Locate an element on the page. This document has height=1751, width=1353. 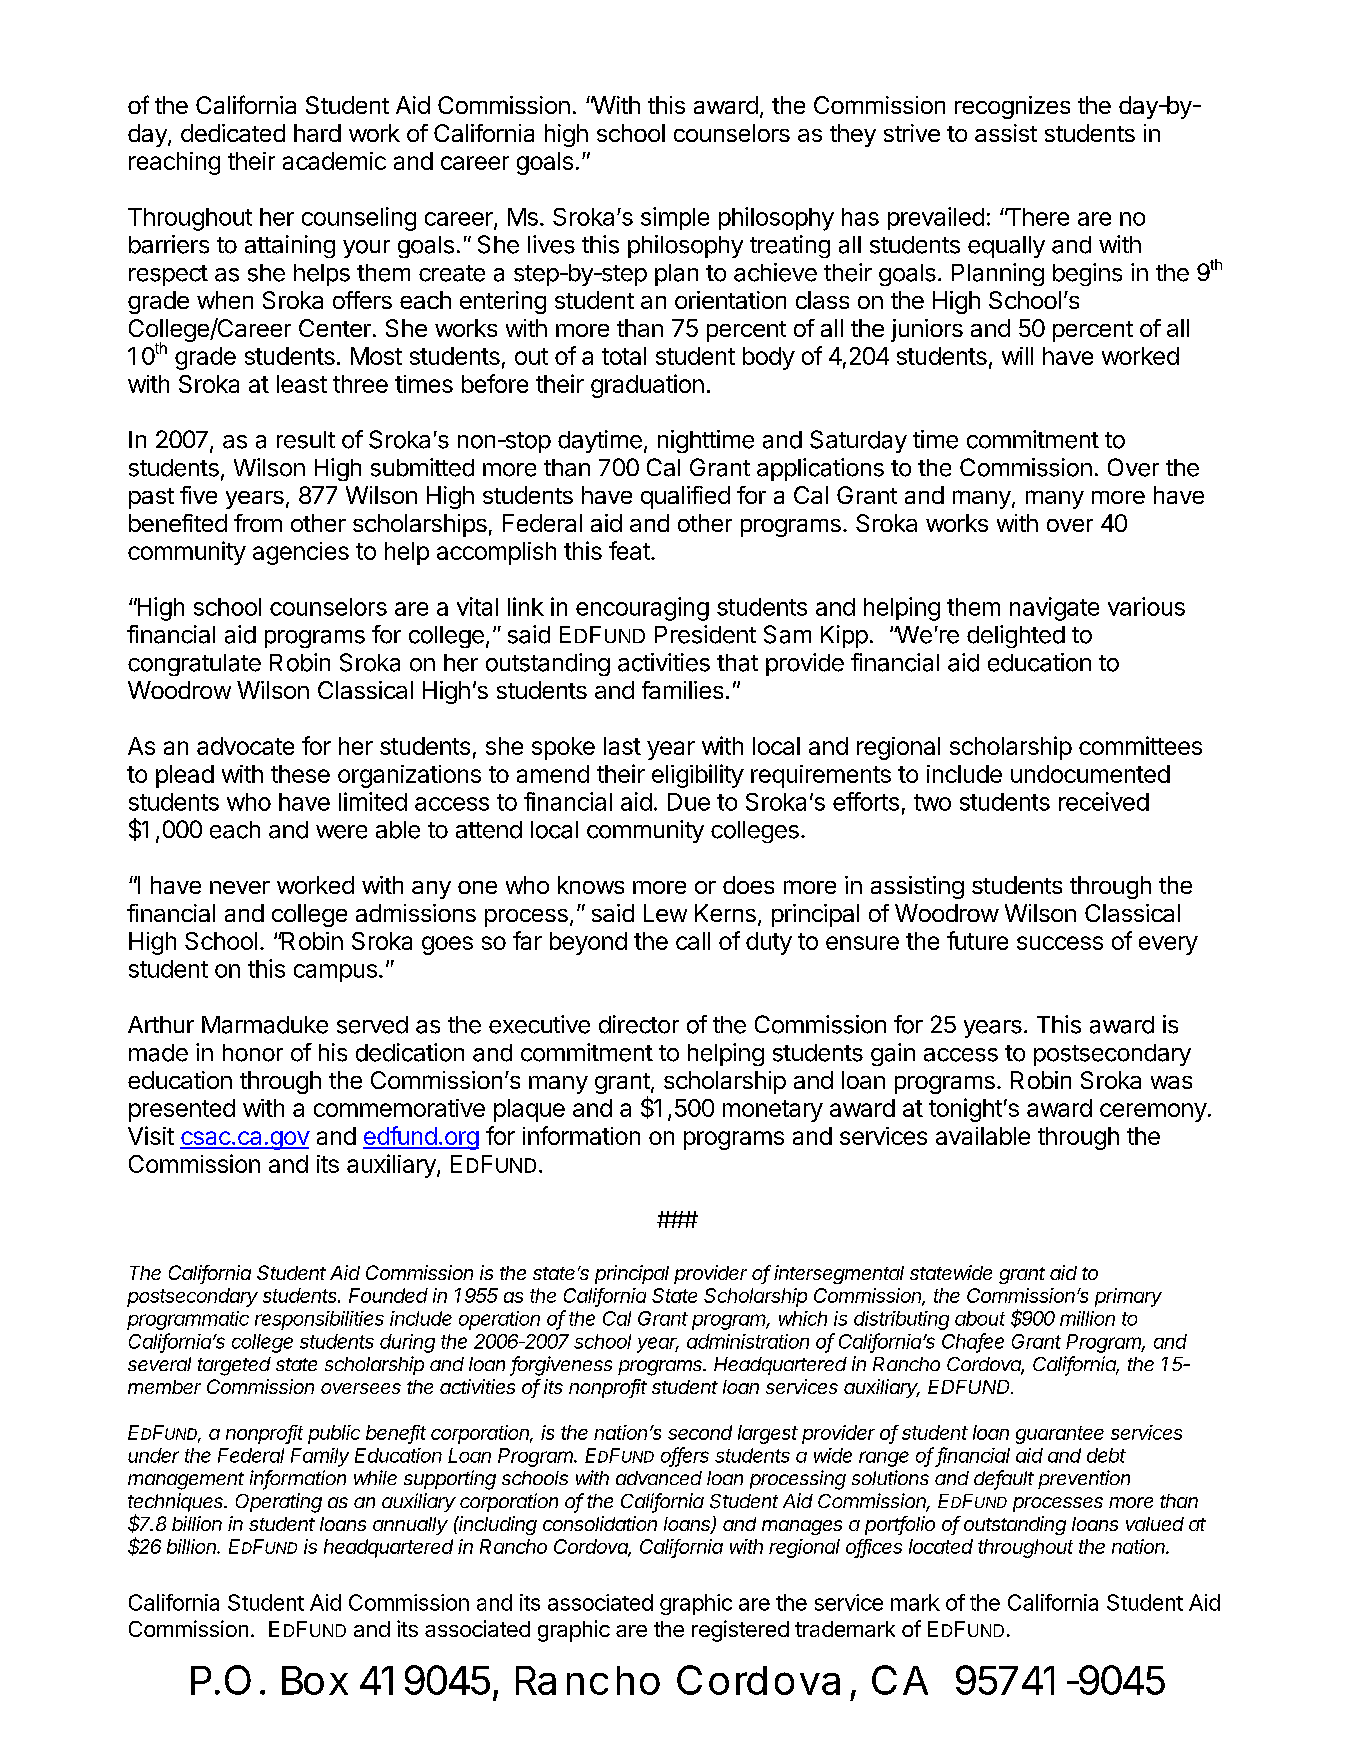
administration is located at coordinates (748, 1341).
